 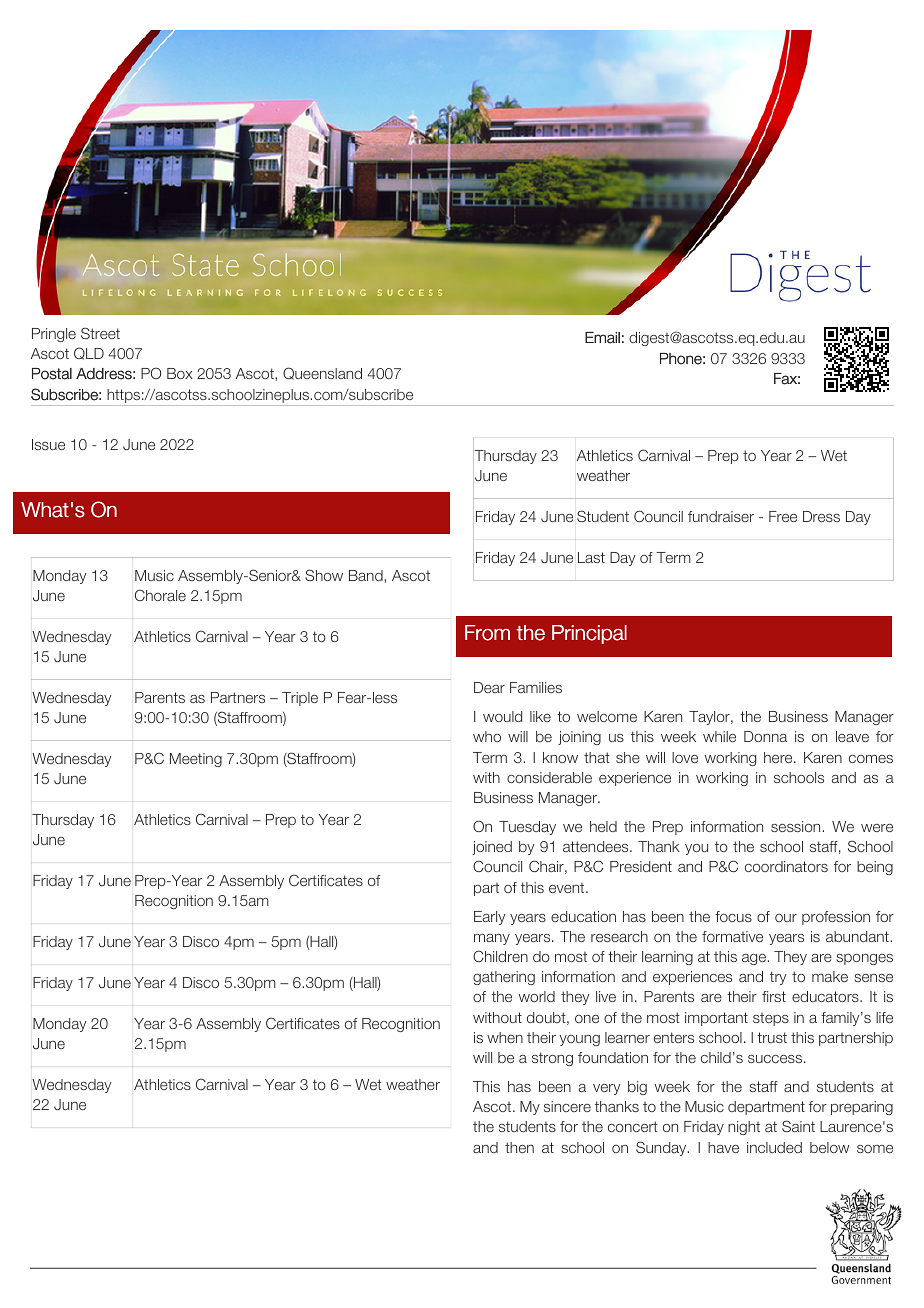 I want to click on sincere, so click(x=567, y=1106).
